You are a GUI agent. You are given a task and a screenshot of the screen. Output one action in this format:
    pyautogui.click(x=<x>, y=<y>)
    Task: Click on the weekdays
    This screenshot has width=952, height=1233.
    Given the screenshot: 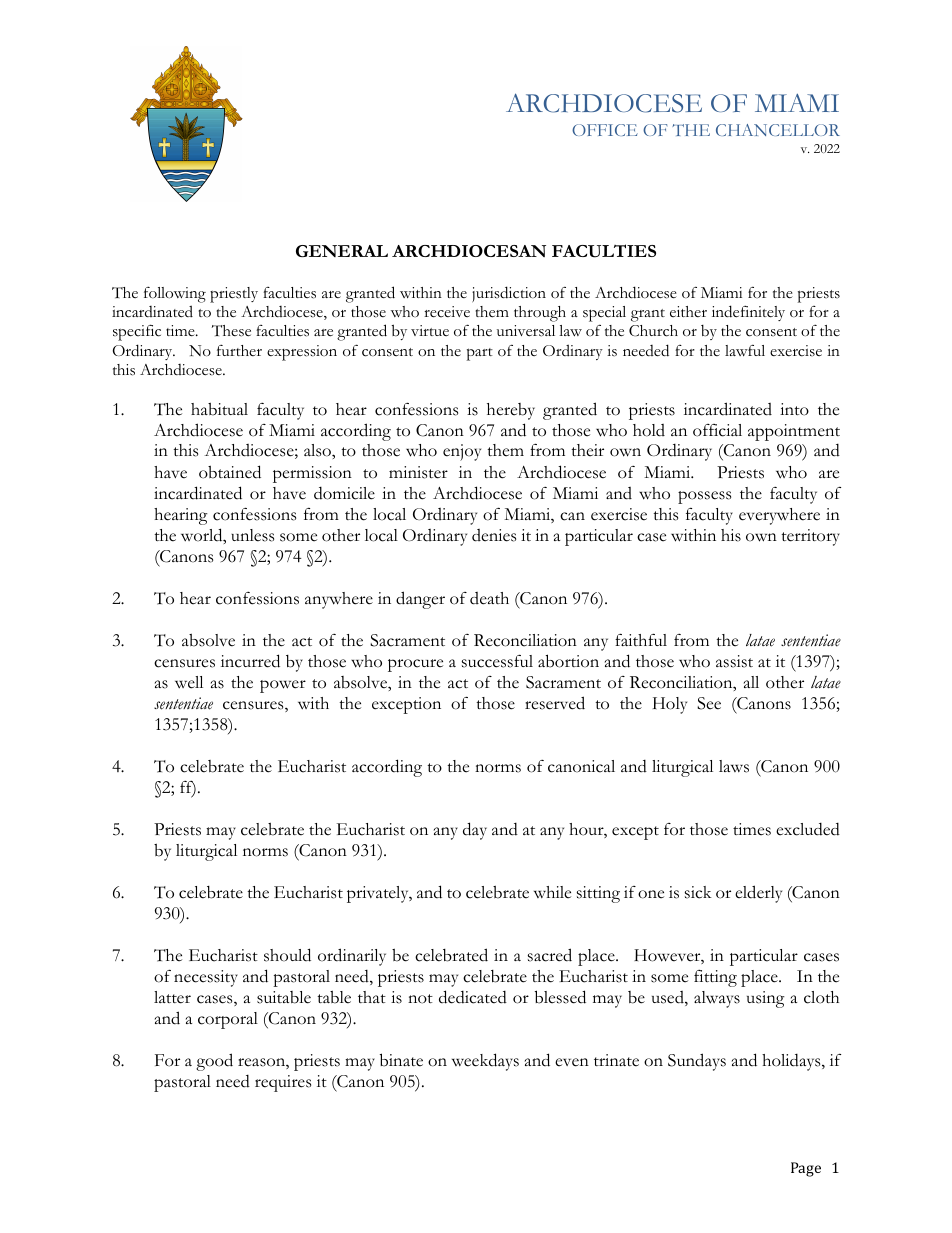 What is the action you would take?
    pyautogui.click(x=485, y=1062)
